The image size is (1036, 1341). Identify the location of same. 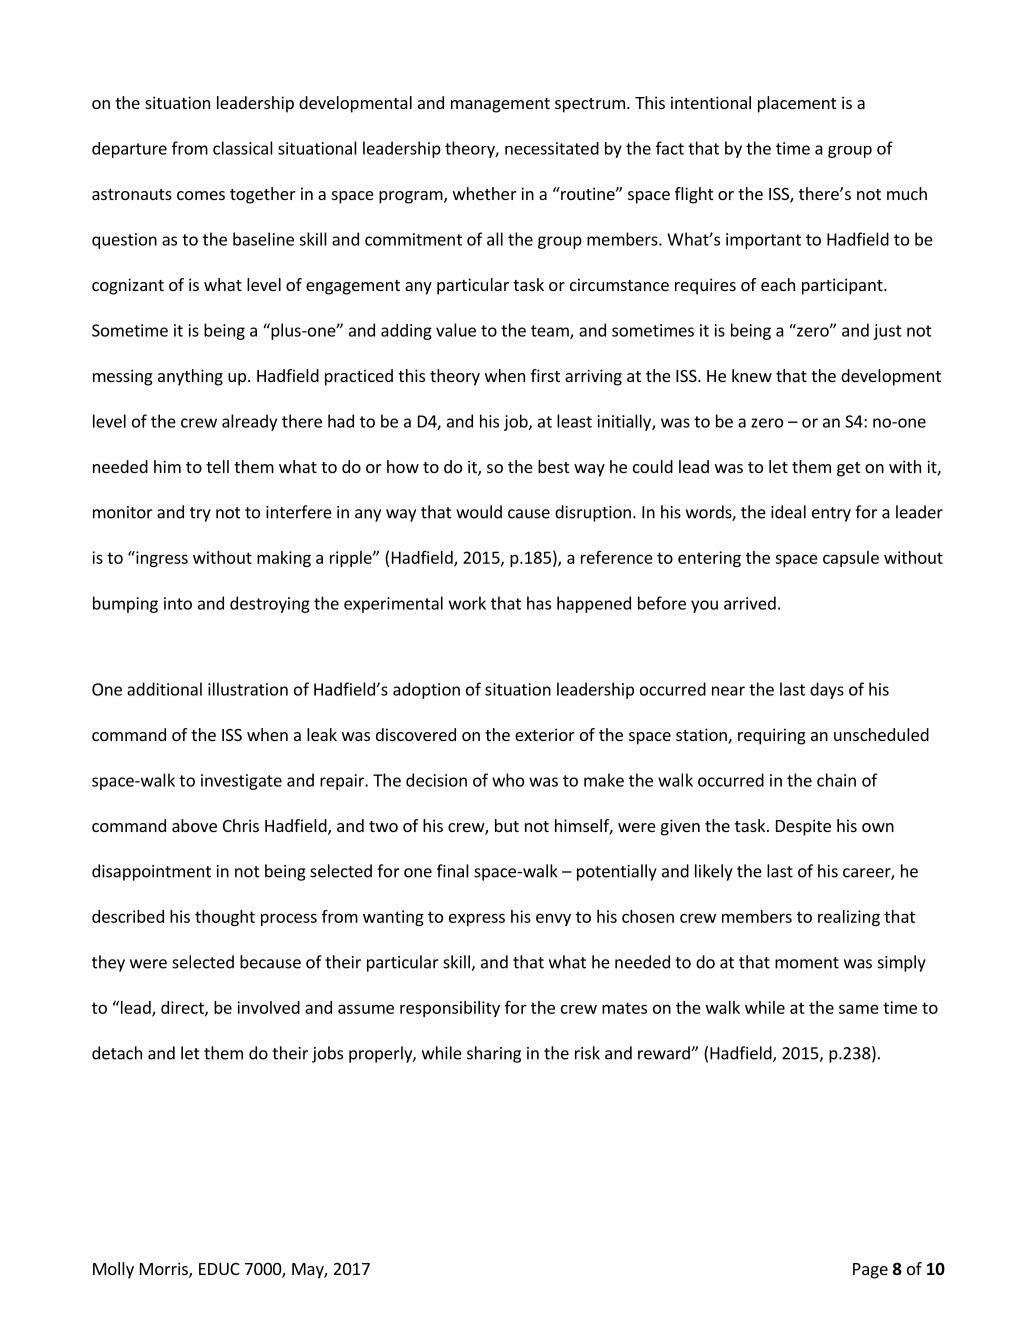
(859, 1009).
